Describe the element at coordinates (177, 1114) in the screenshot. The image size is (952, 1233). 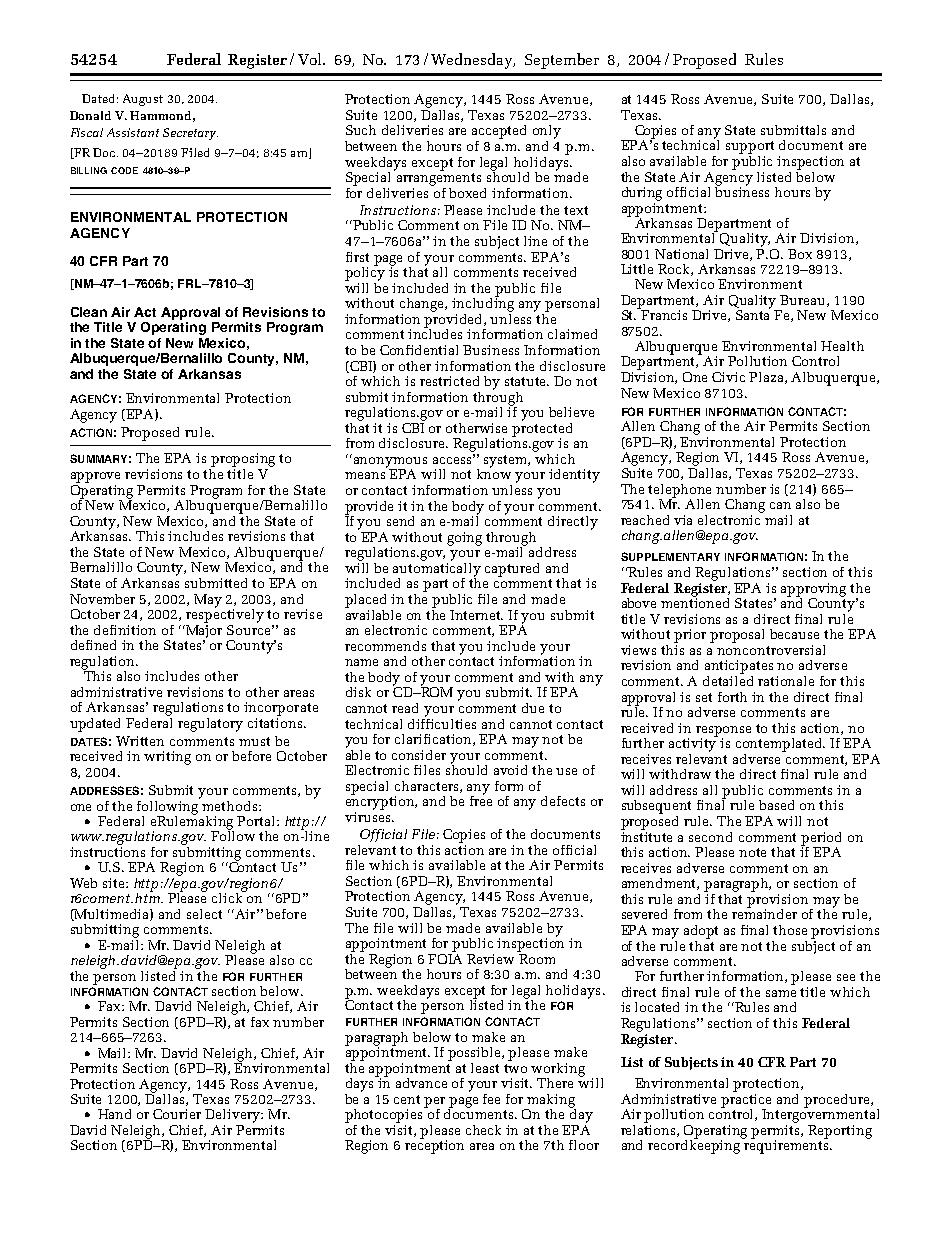
I see `Courier` at that location.
